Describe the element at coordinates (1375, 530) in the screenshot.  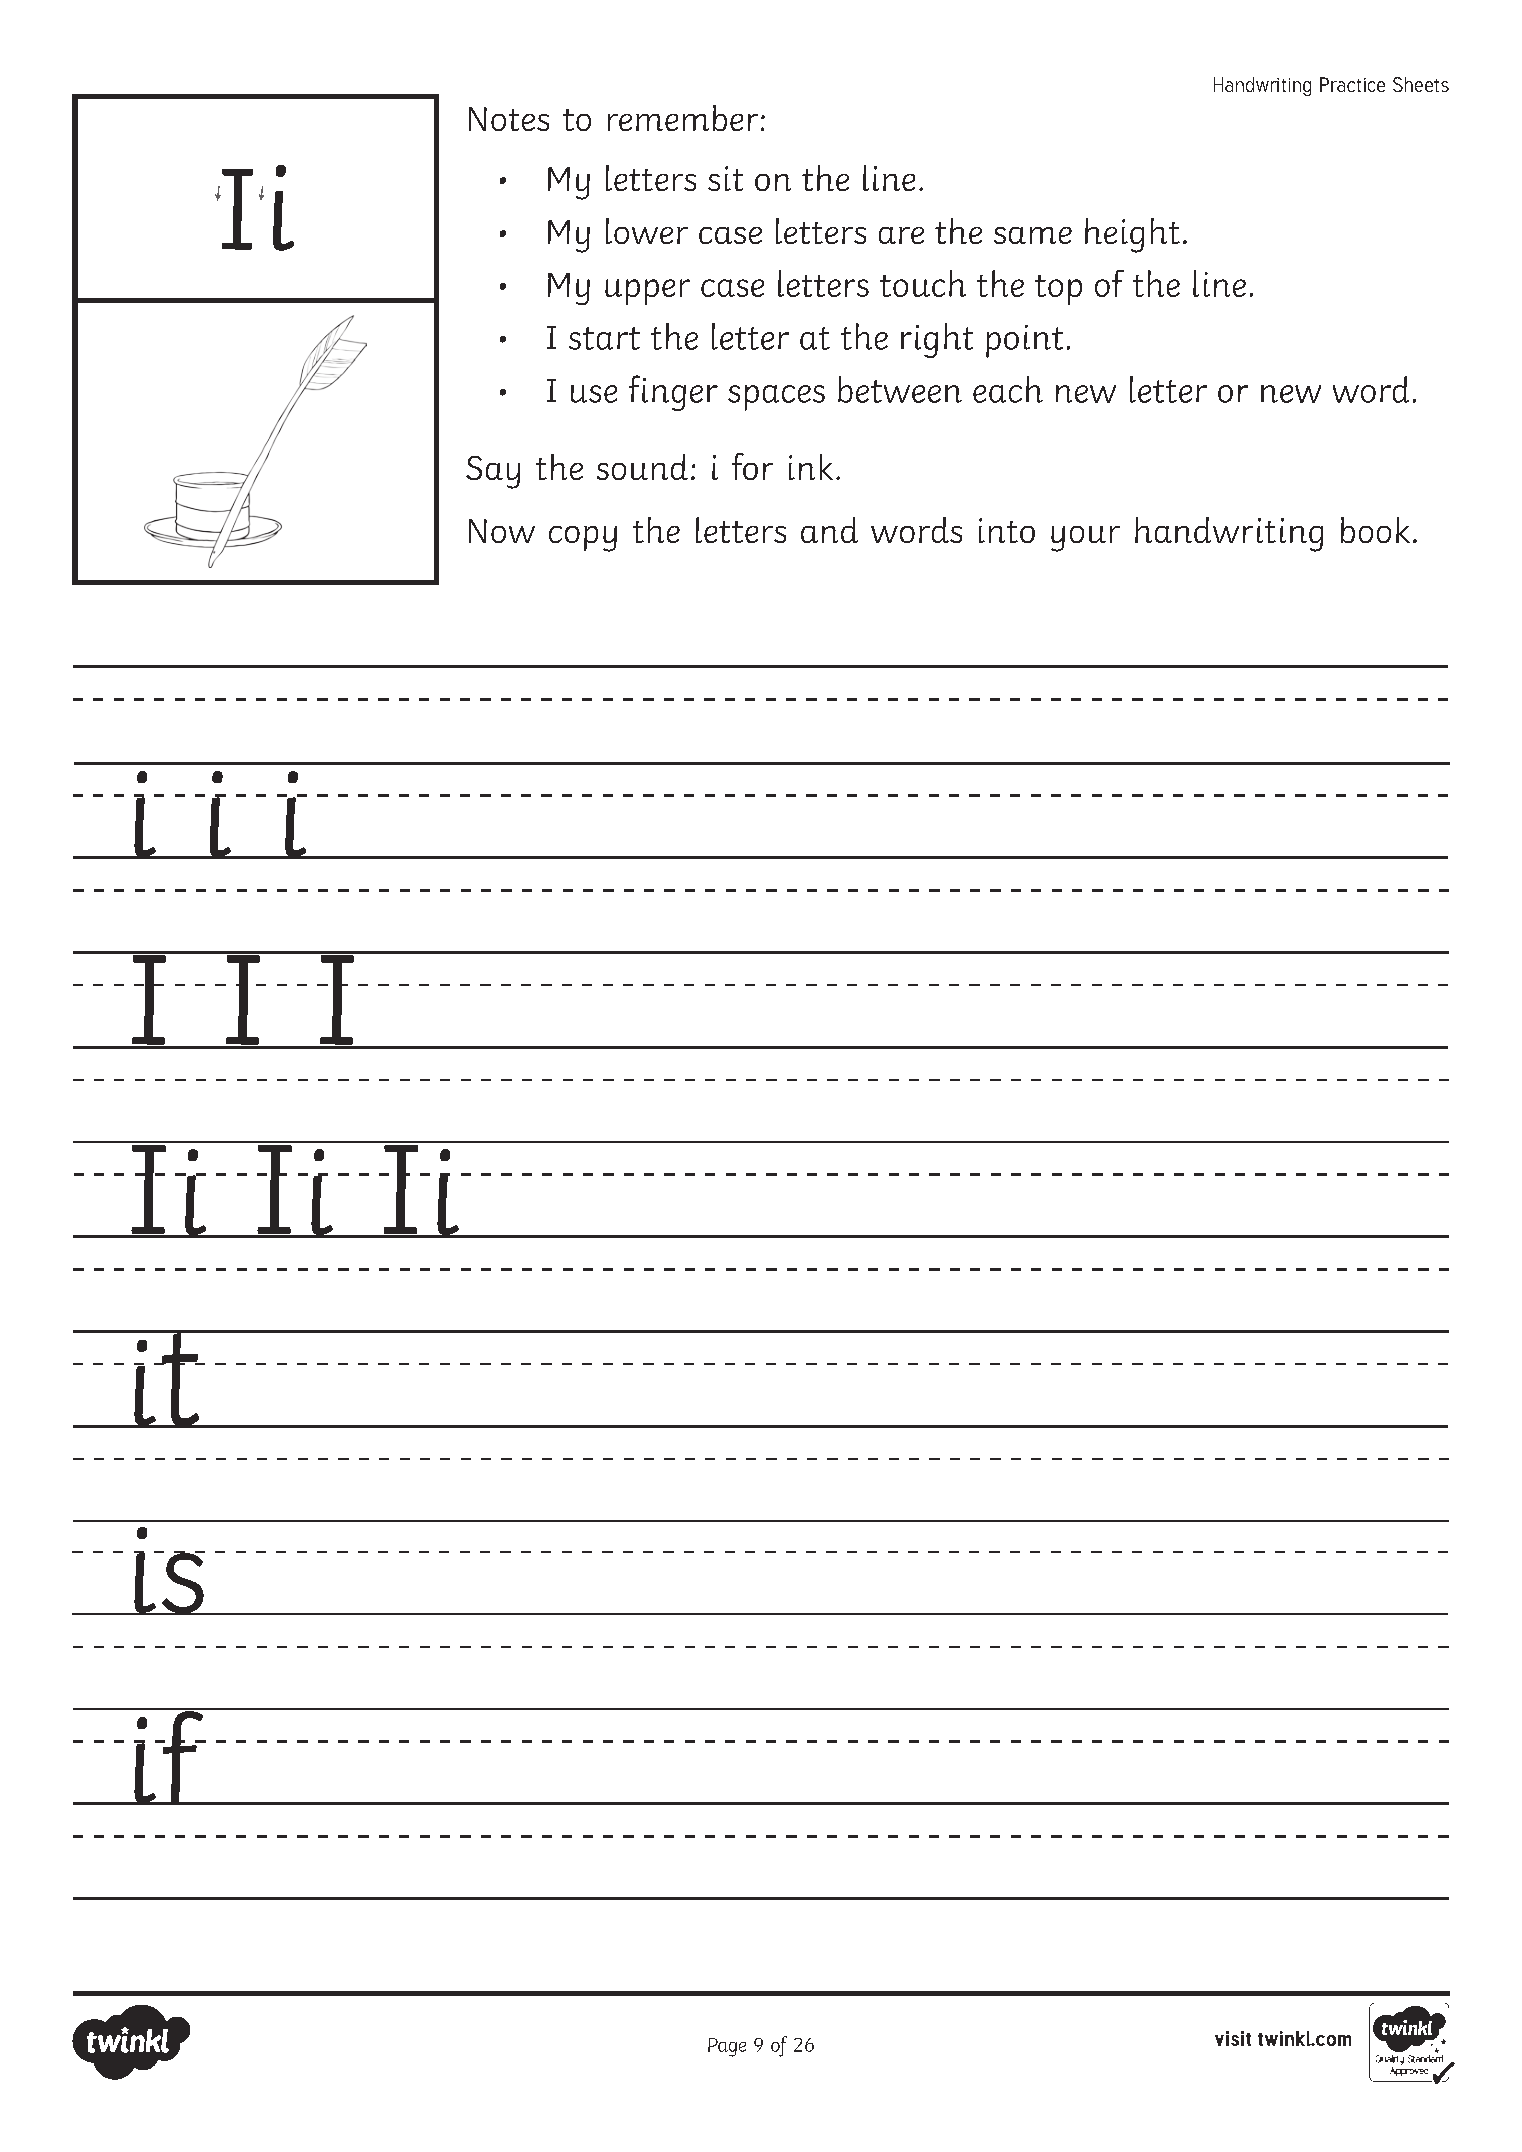
I see `book` at that location.
